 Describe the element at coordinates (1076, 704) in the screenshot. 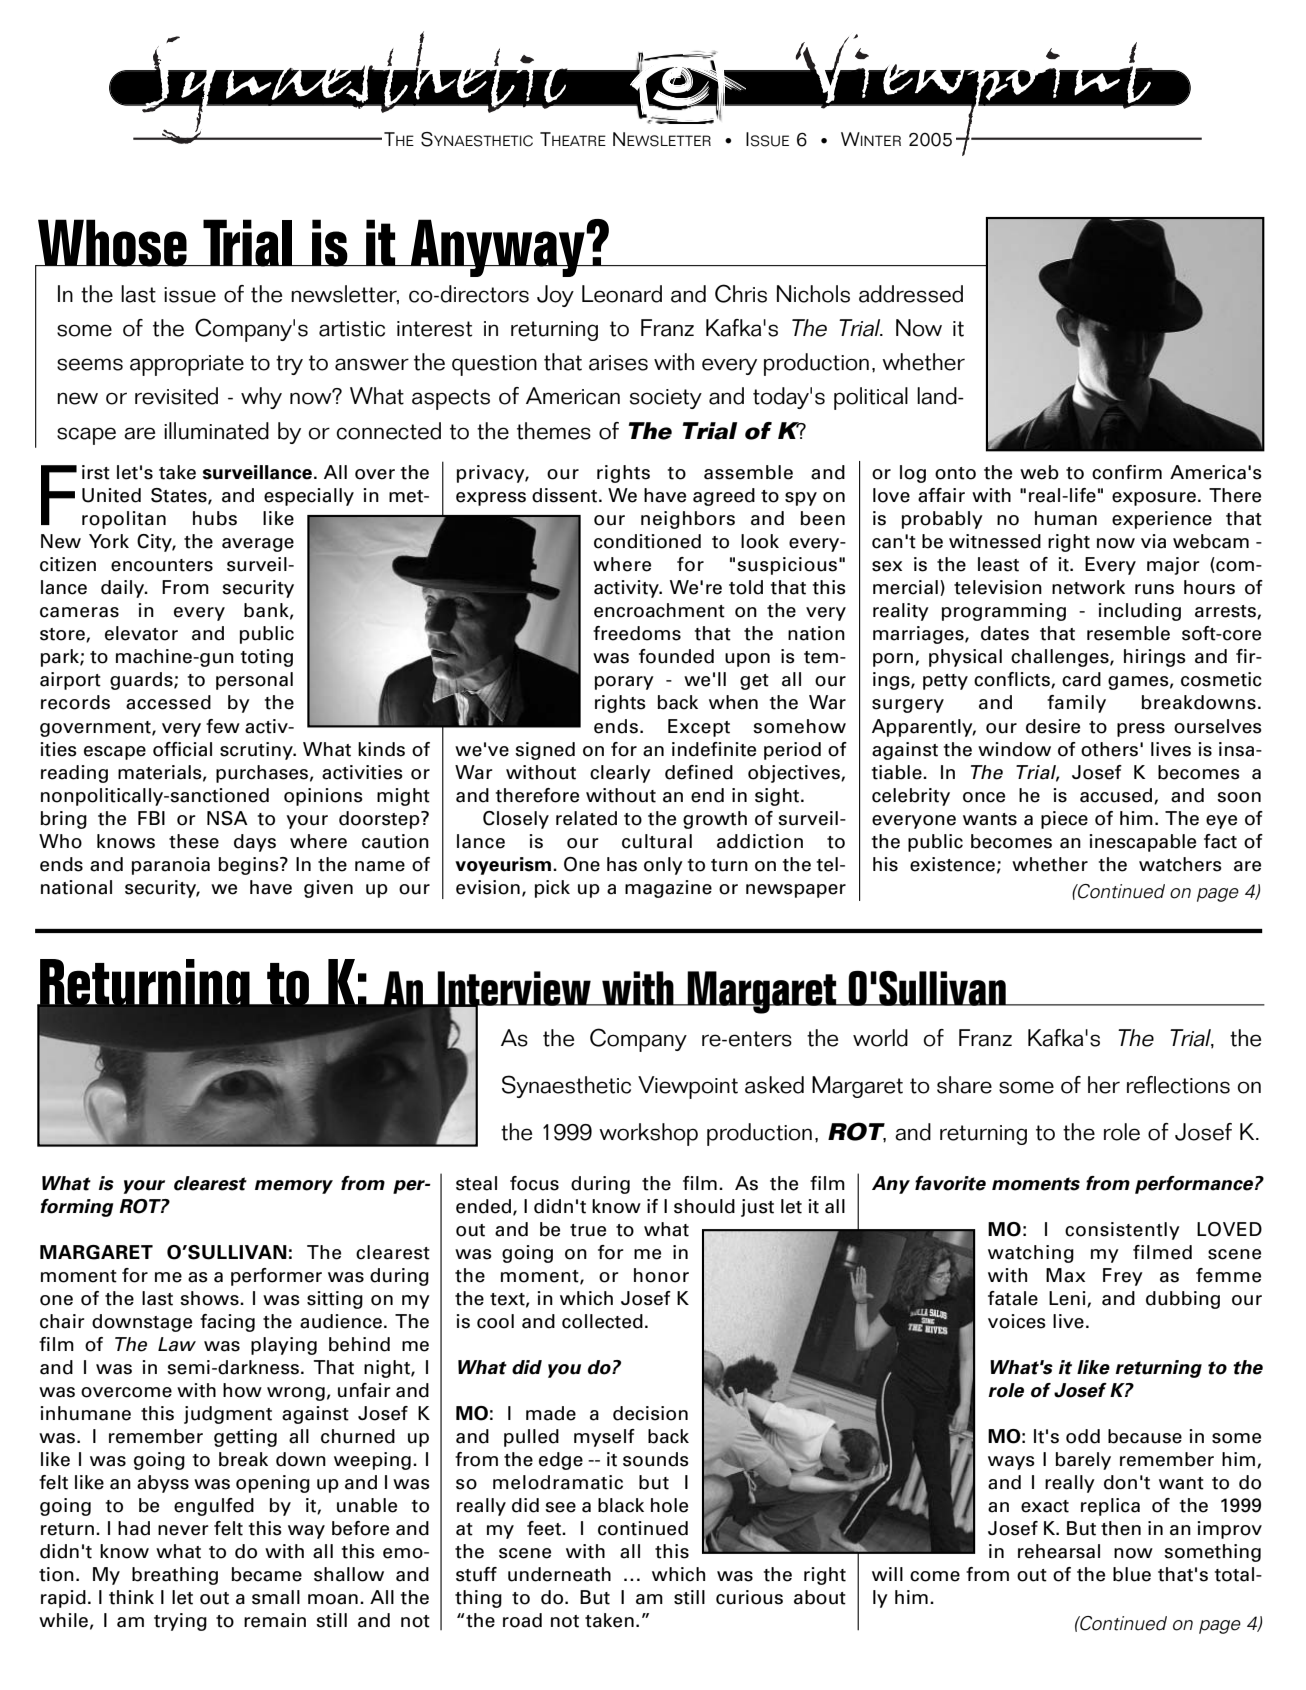

I see `family` at that location.
